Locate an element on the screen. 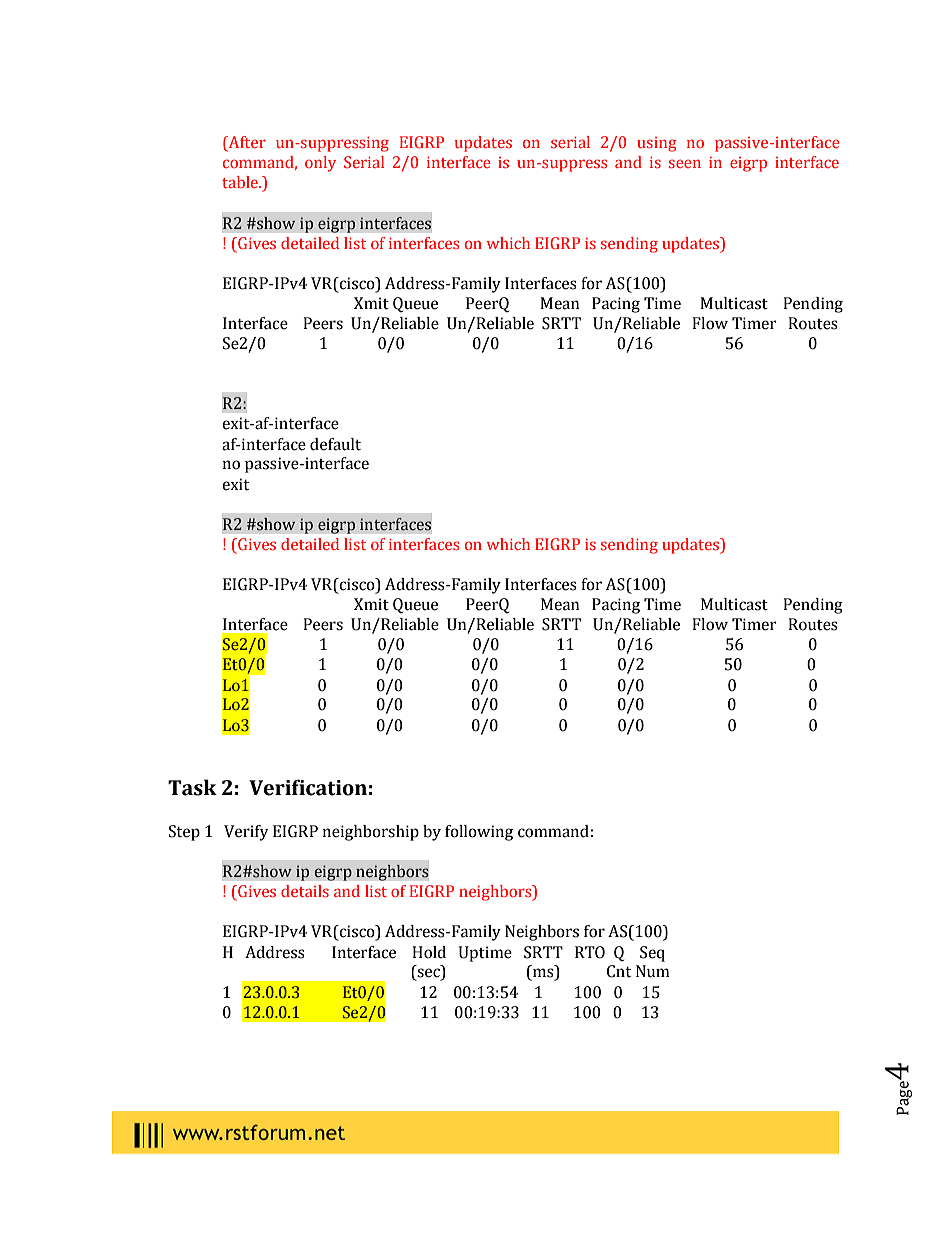  using is located at coordinates (657, 144).
